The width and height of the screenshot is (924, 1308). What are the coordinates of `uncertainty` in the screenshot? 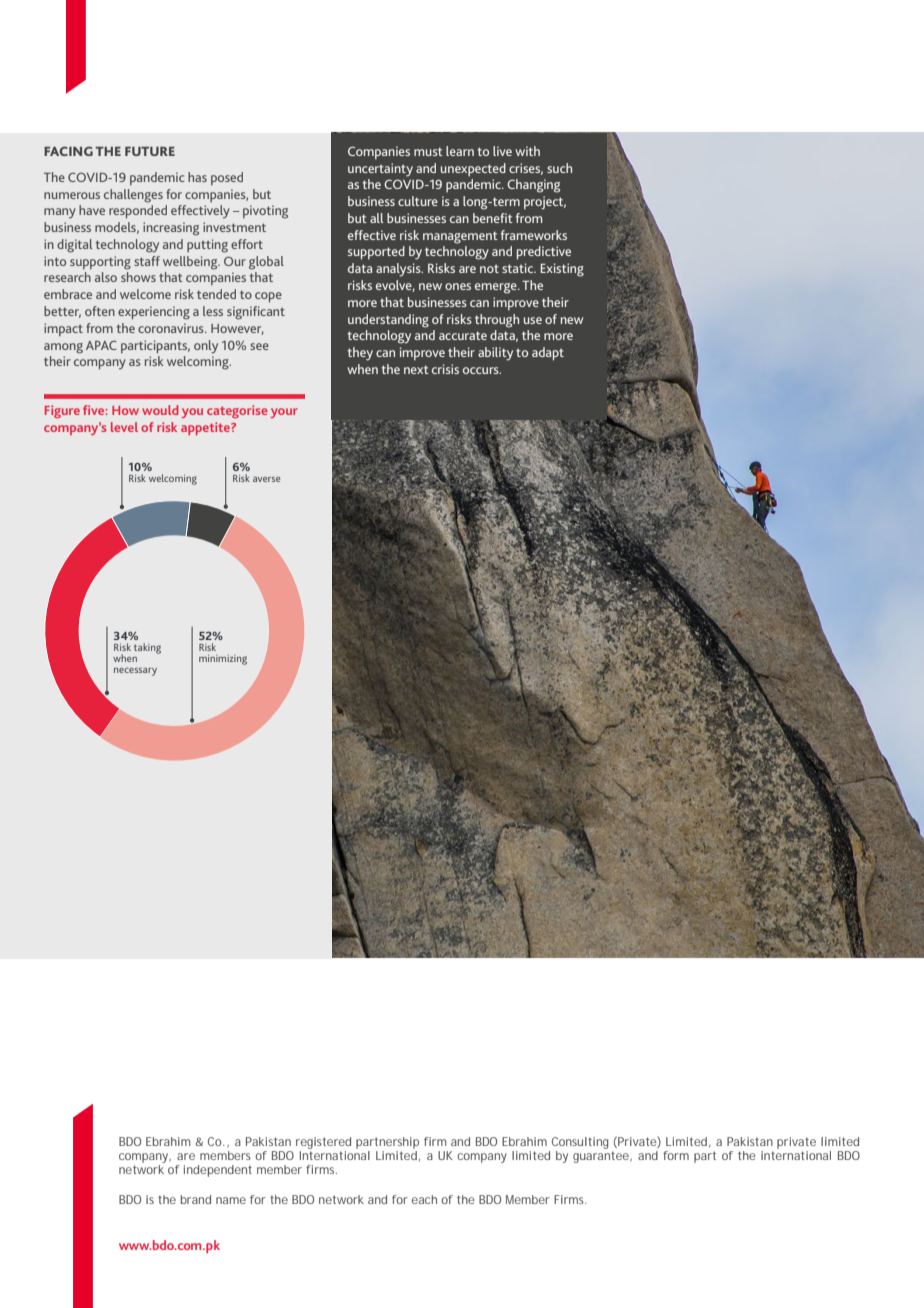 It's located at (380, 170).
